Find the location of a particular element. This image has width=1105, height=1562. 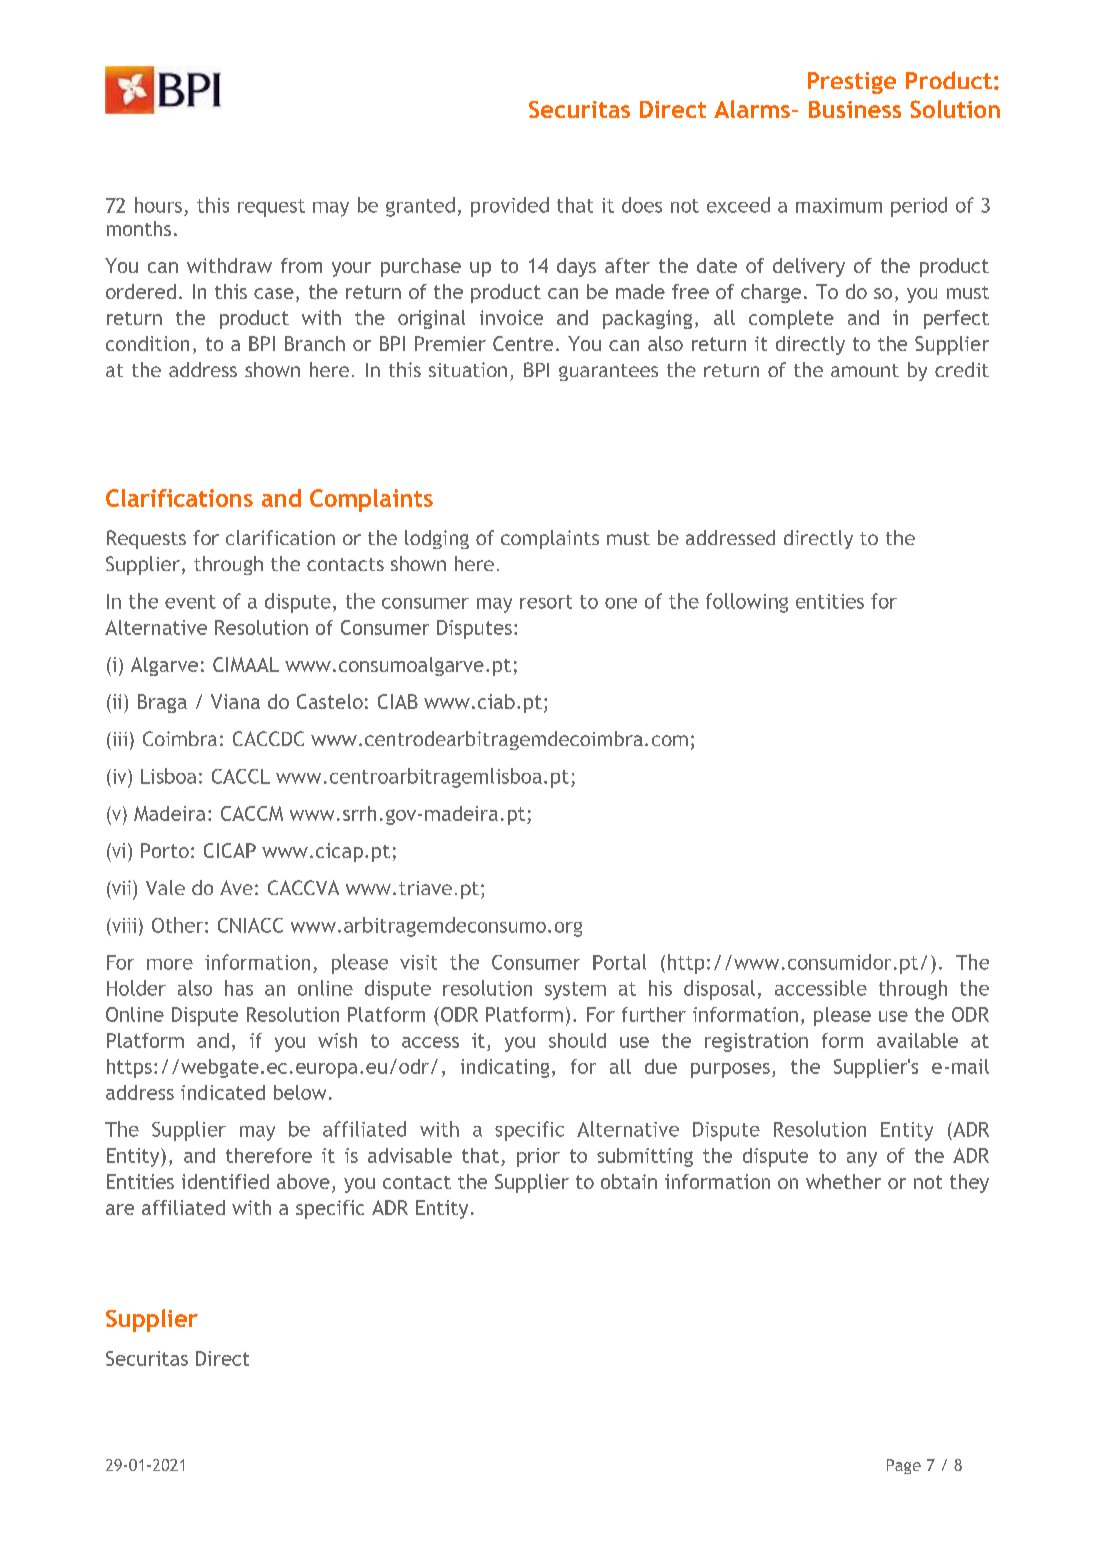

Prestige is located at coordinates (852, 83).
